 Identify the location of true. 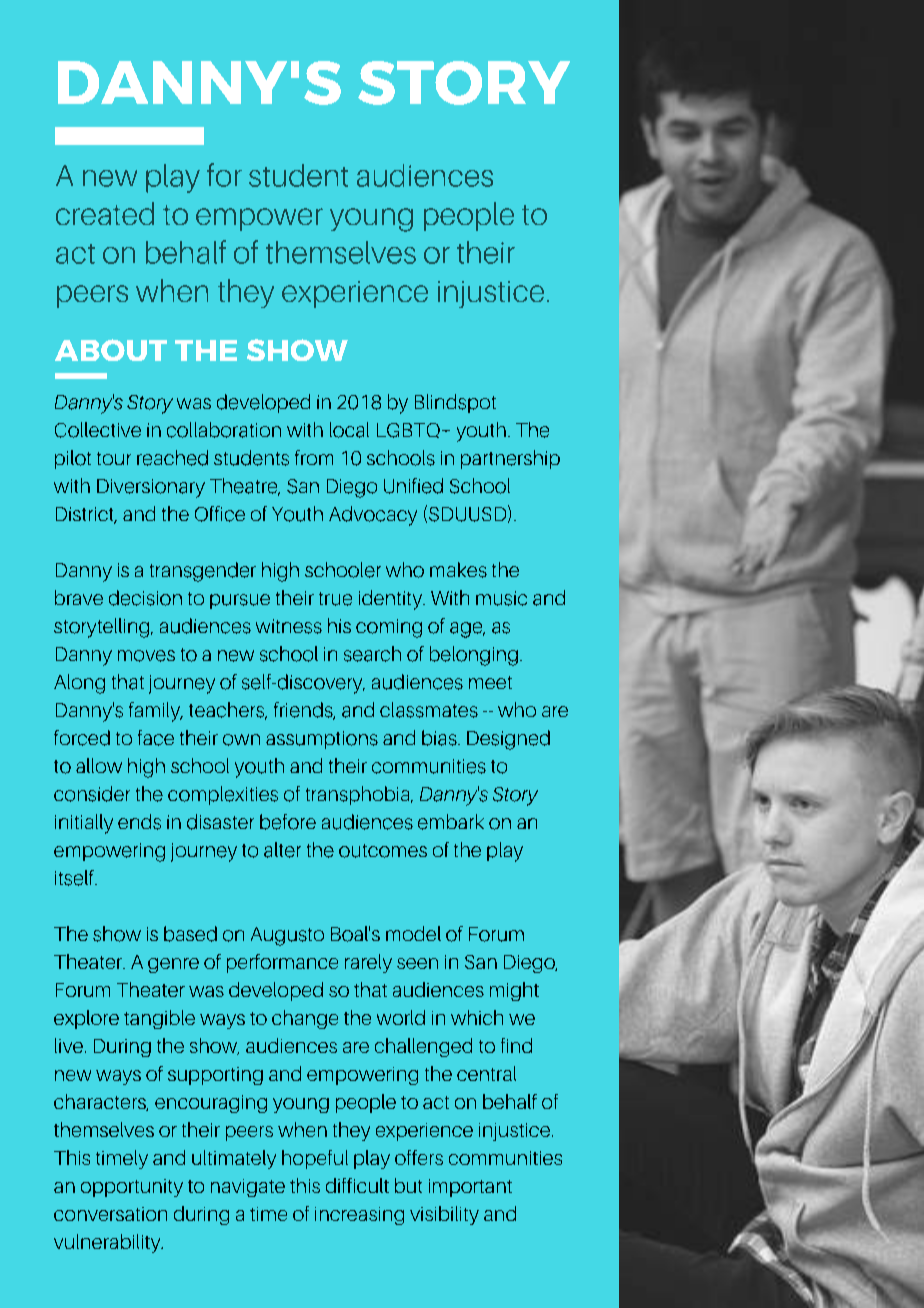
(335, 599).
